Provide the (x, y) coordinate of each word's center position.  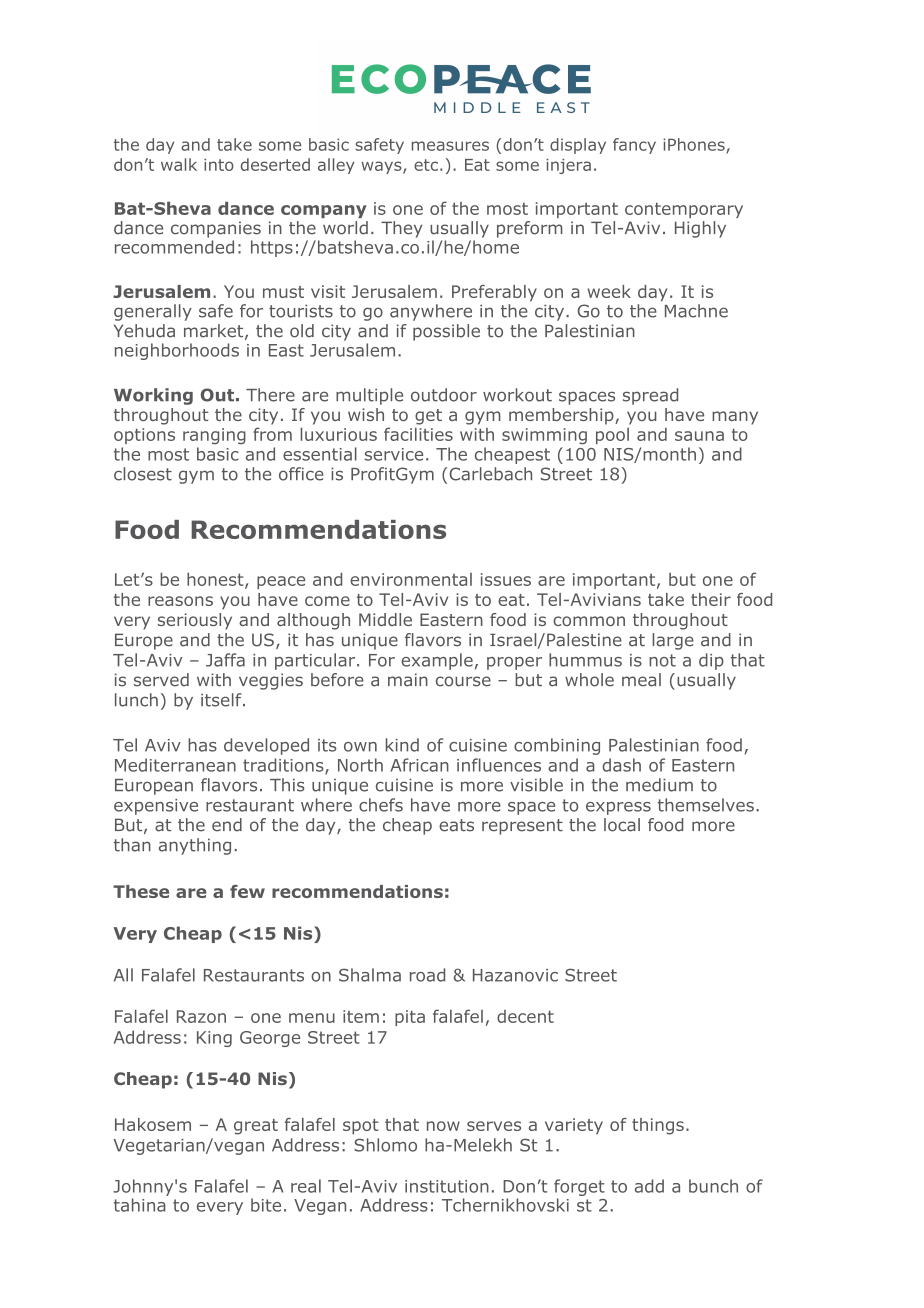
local (622, 825)
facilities (418, 434)
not (662, 660)
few (247, 891)
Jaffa (225, 660)
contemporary (684, 210)
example (437, 661)
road (427, 975)
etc (426, 165)
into (219, 165)
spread (650, 396)
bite (266, 1205)
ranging (214, 436)
